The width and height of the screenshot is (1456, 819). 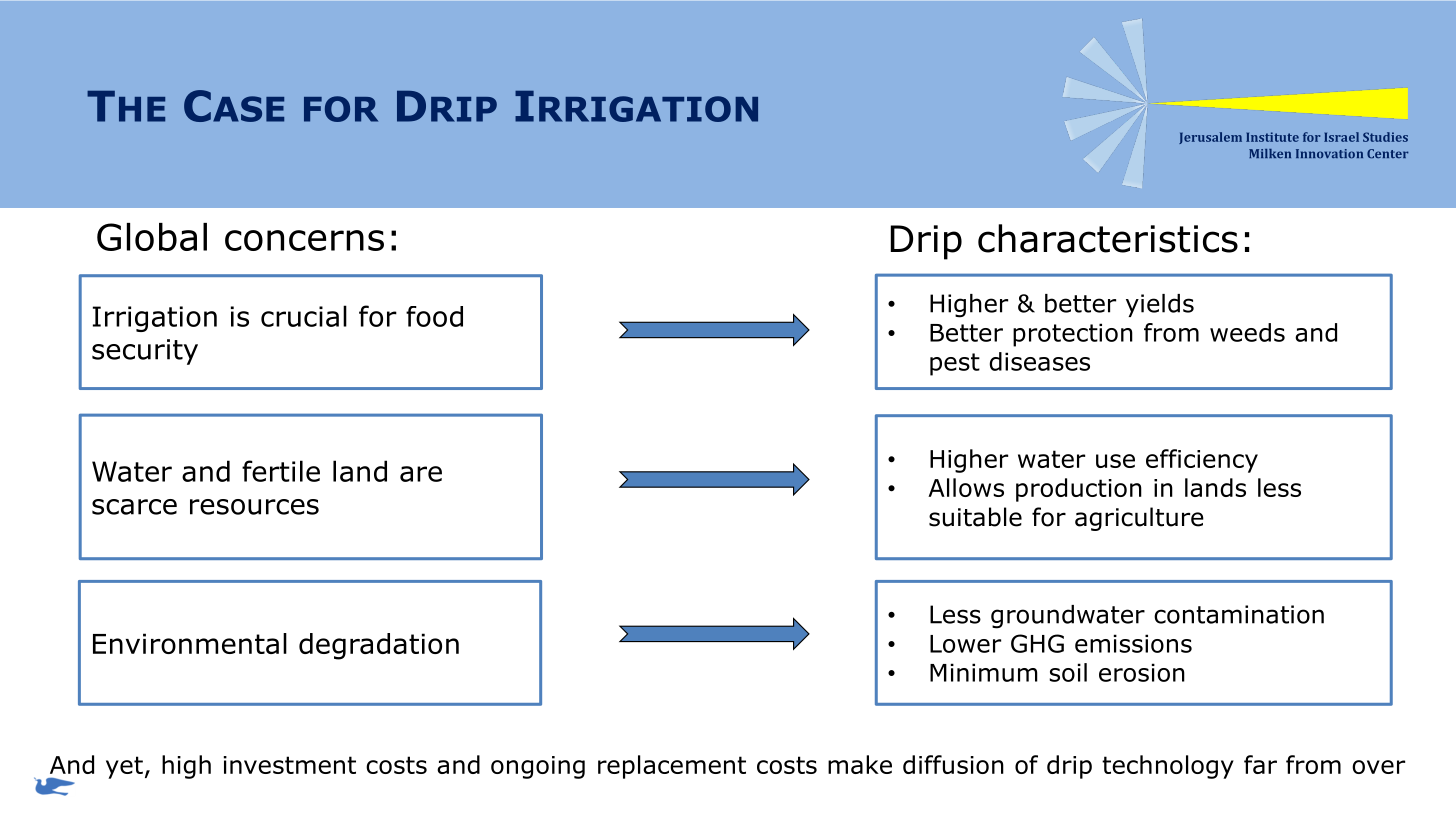 What do you see at coordinates (955, 364) in the screenshot?
I see `pest` at bounding box center [955, 364].
